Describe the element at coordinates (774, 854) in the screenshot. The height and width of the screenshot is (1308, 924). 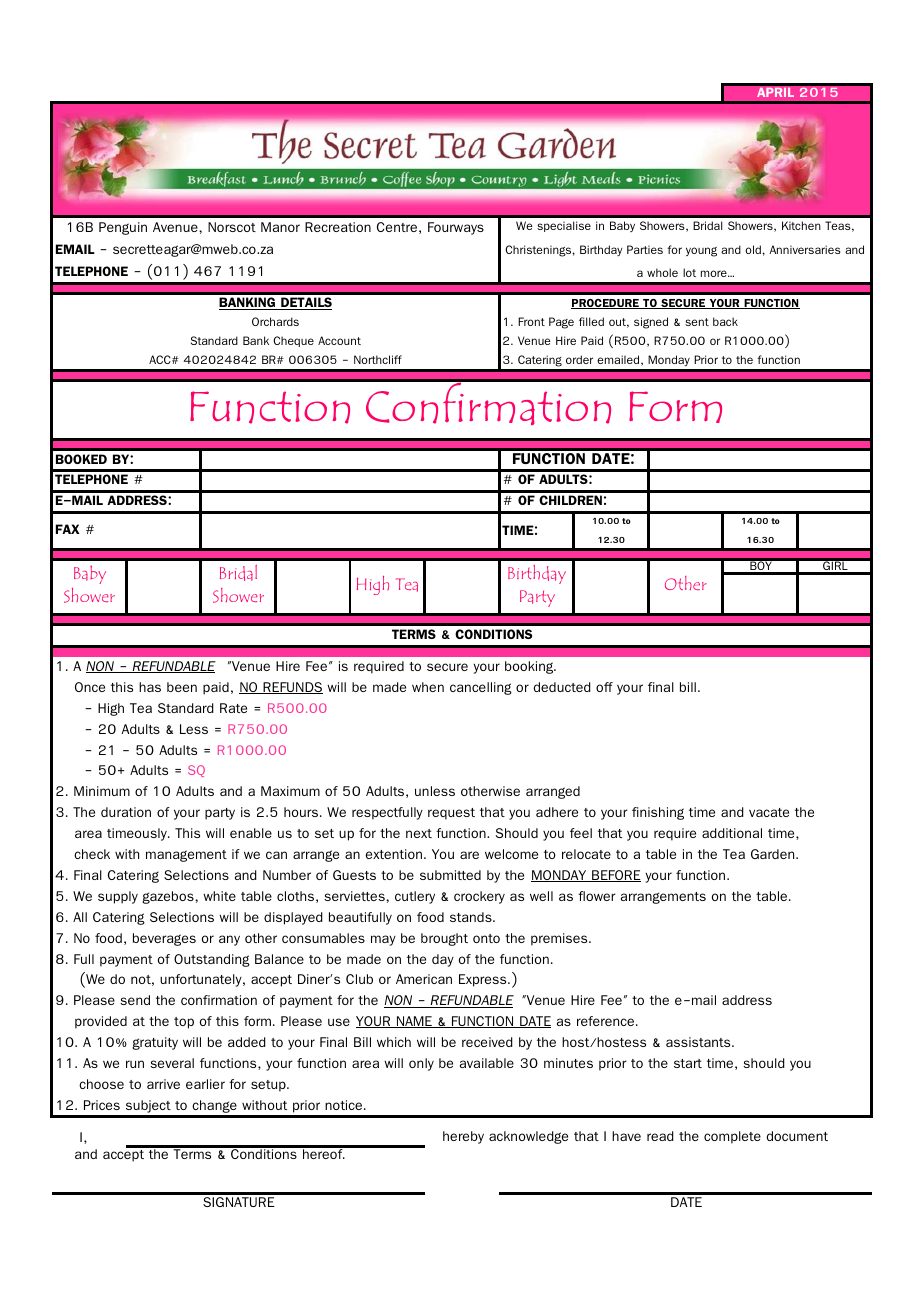
I see `Garden` at that location.
